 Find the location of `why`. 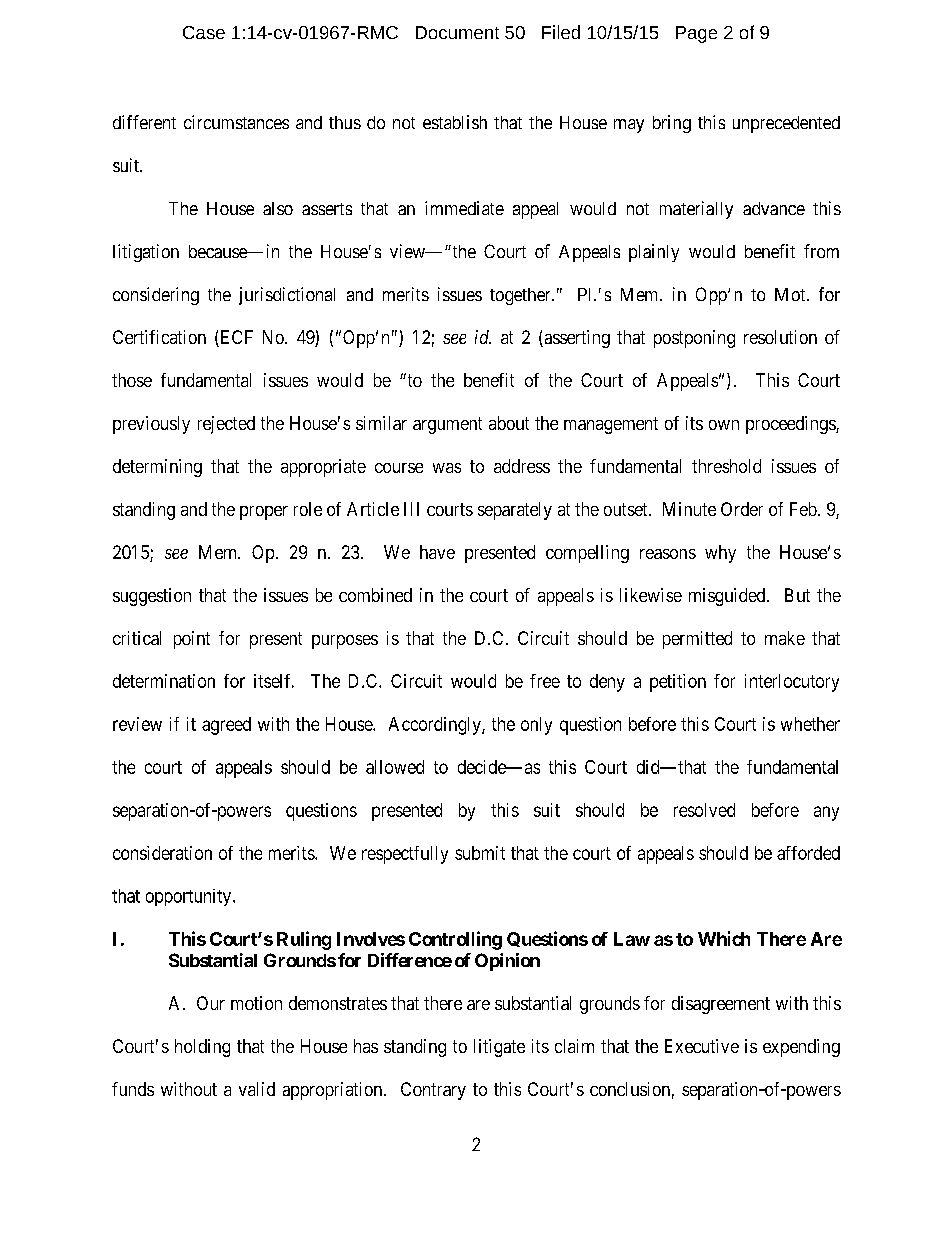

why is located at coordinates (720, 554).
